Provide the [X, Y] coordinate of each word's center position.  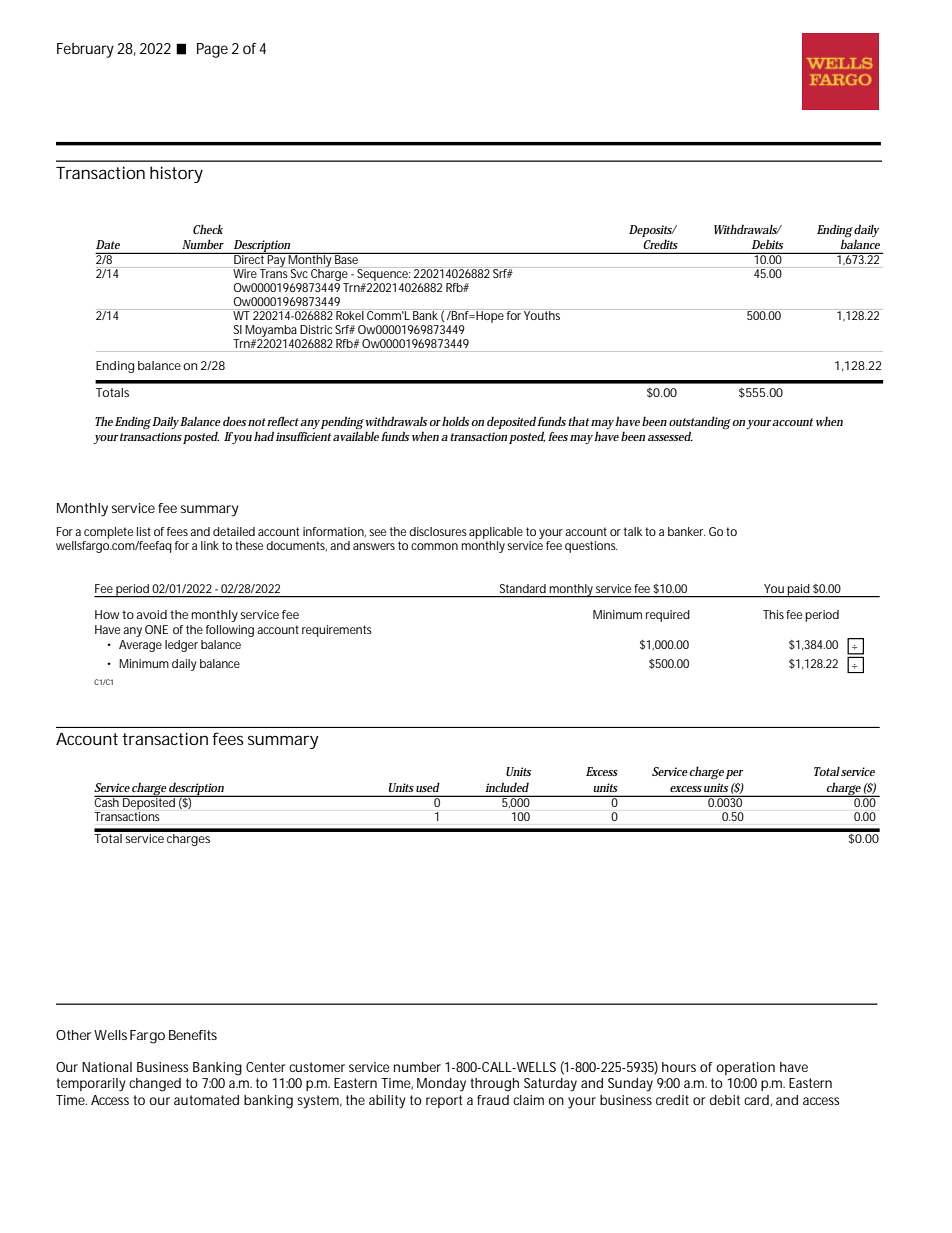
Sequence [383, 275]
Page [212, 50]
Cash [108, 801]
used [428, 787]
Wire [245, 273]
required [668, 616]
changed [155, 1085]
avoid [151, 614]
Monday [441, 1085]
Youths [543, 314]
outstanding [700, 423]
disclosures [438, 531]
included [507, 787]
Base [347, 258]
